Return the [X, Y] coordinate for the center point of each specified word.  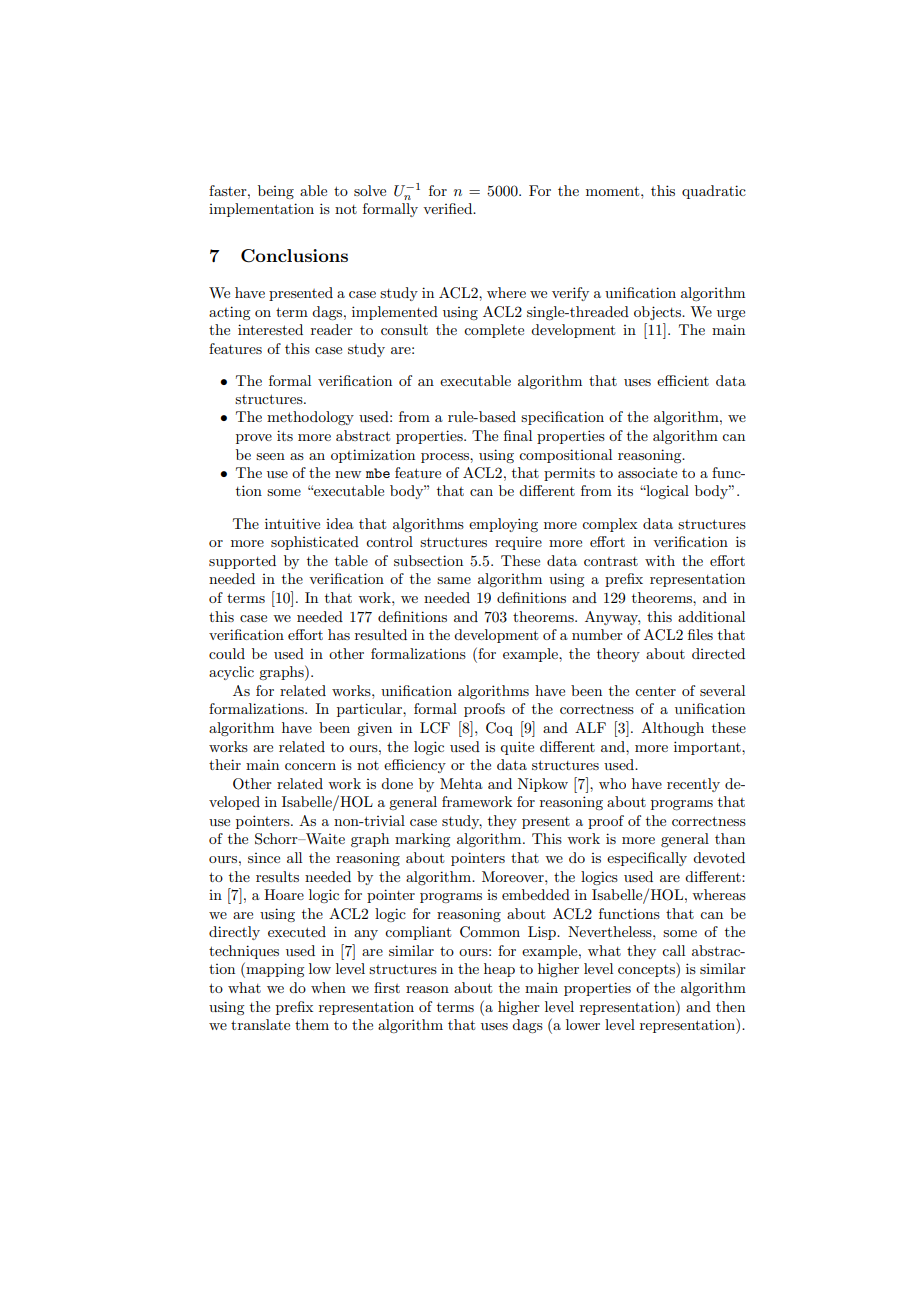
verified [449, 208]
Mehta [461, 783]
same [454, 580]
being [276, 192]
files [700, 634]
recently [693, 785]
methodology [310, 418]
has [339, 634]
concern [310, 766]
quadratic [714, 192]
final [518, 435]
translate [260, 1024]
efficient [683, 380]
